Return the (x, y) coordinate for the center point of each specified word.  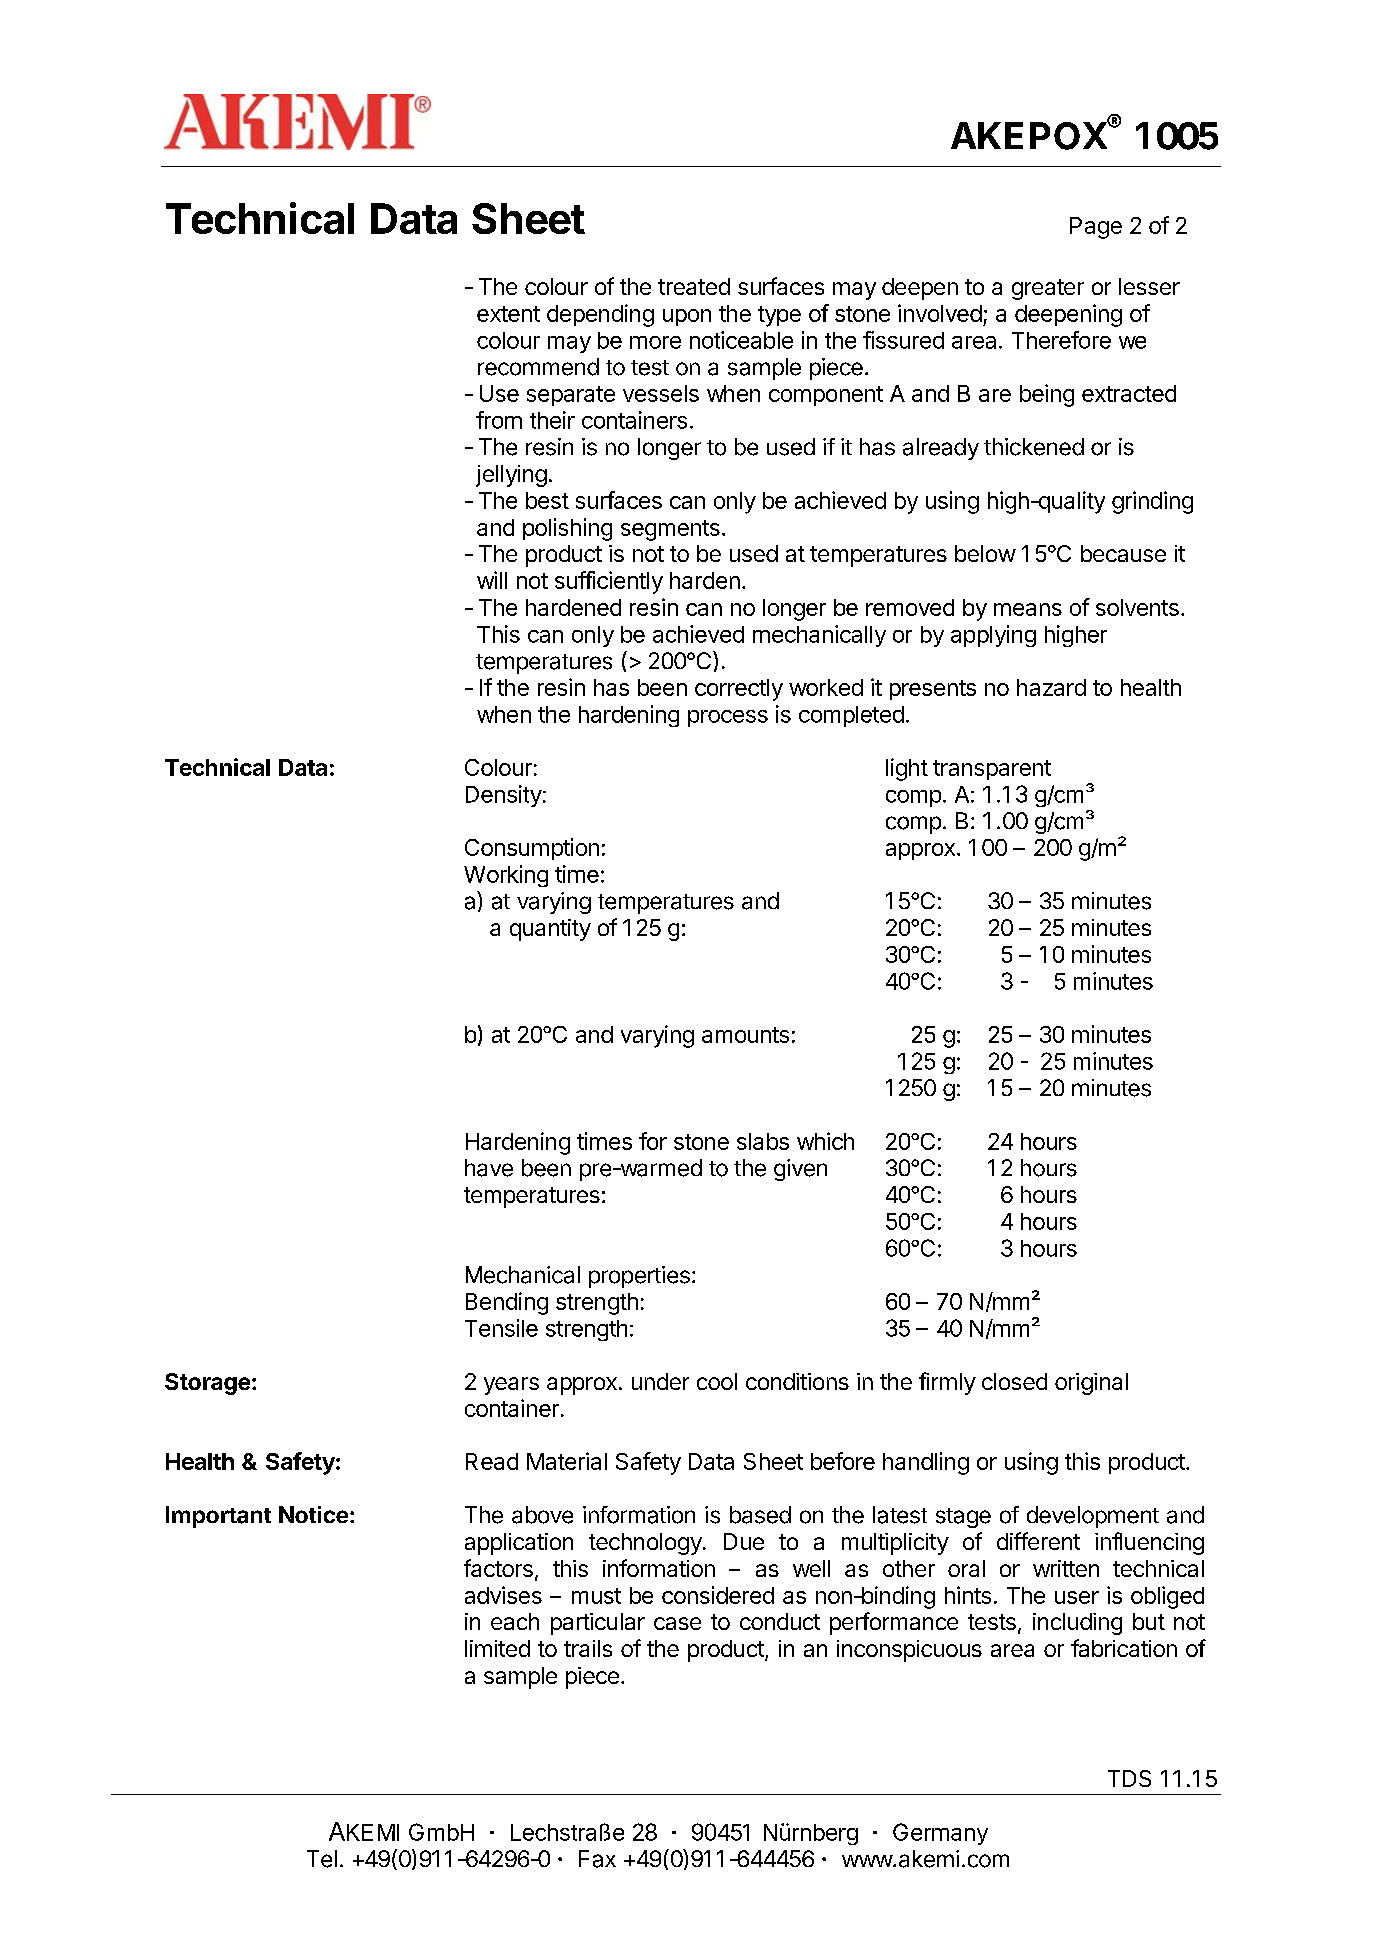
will (492, 580)
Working (506, 876)
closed (1014, 1381)
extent (508, 314)
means (1028, 609)
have (489, 1168)
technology (645, 1544)
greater (1048, 289)
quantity (550, 930)
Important (218, 1517)
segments (670, 530)
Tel (322, 1859)
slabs (763, 1141)
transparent (992, 770)
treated (694, 286)
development (1093, 1517)
